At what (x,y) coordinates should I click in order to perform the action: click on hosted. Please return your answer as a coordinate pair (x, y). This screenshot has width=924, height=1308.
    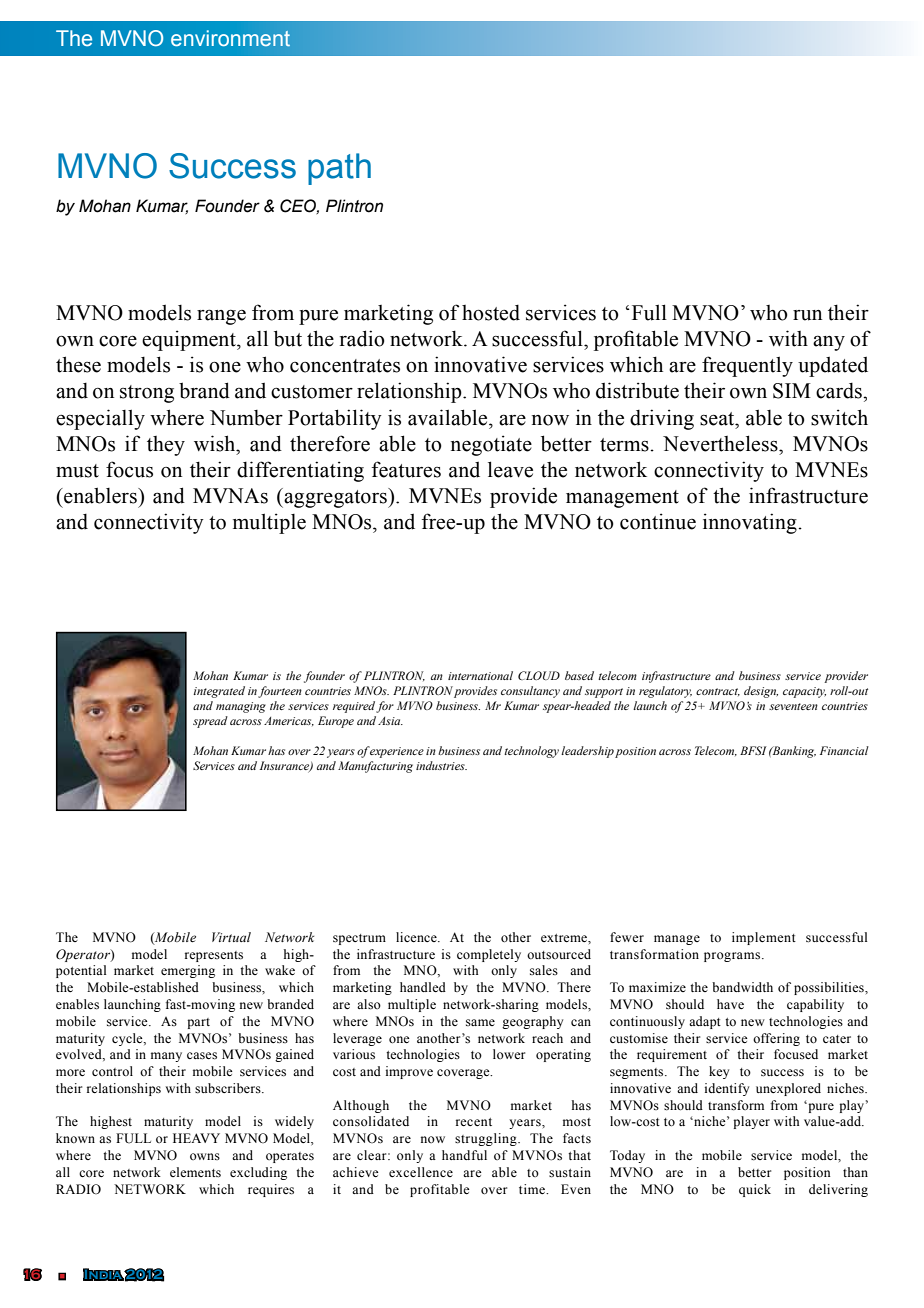
    Looking at the image, I should click on (491, 313).
